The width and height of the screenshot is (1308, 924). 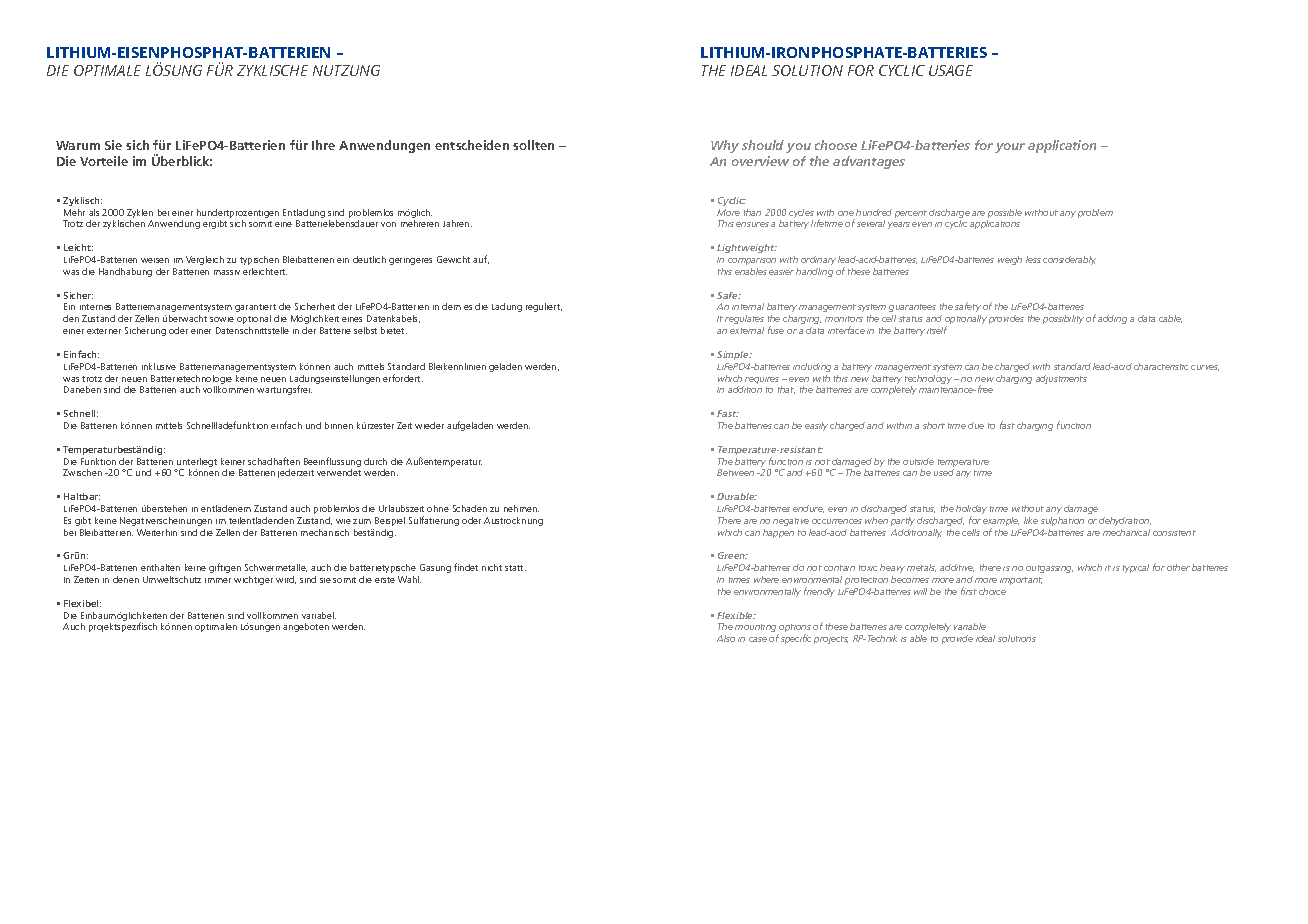 I want to click on dem, so click(x=451, y=306).
